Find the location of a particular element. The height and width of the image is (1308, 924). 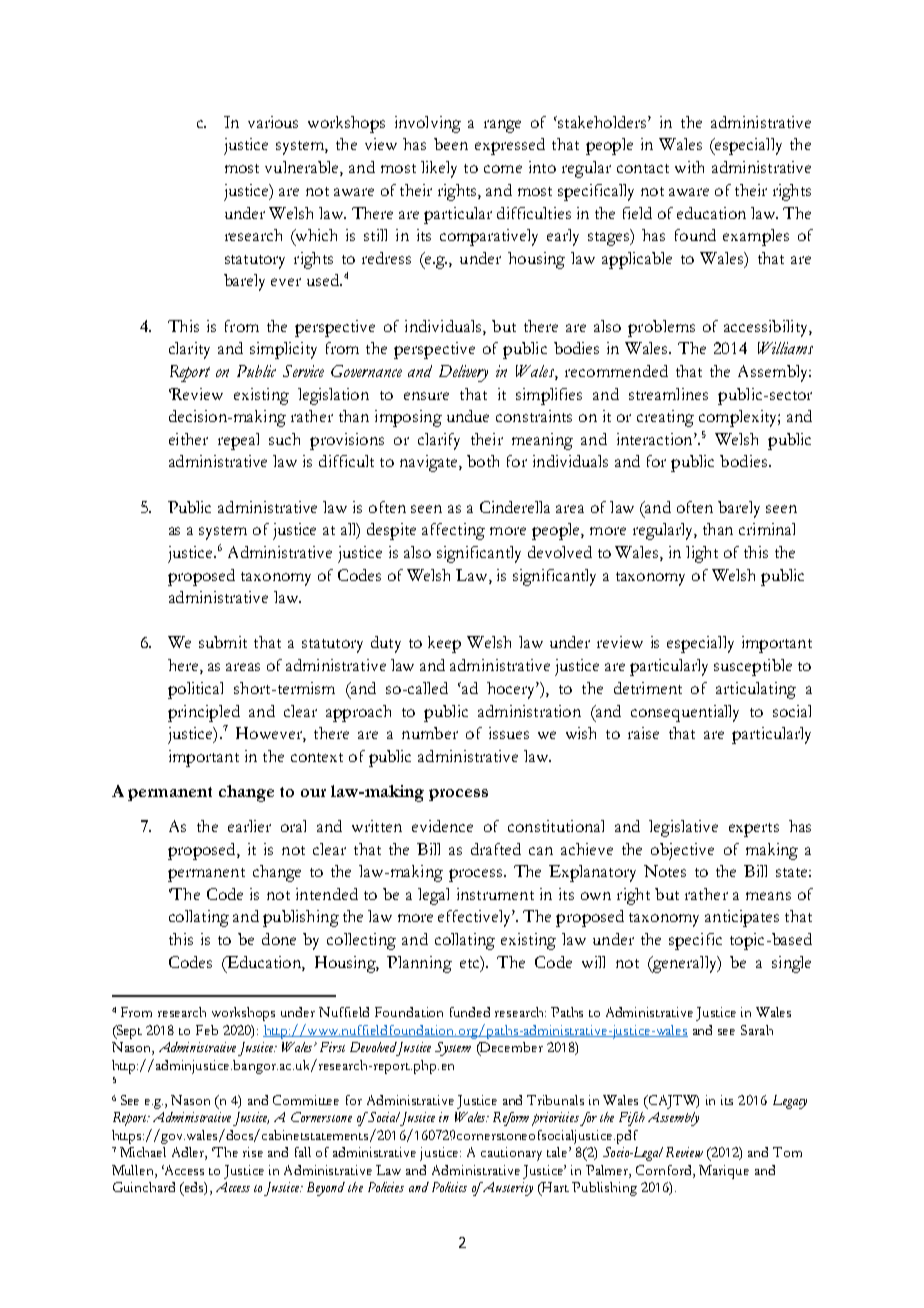

evidence is located at coordinates (442, 826).
